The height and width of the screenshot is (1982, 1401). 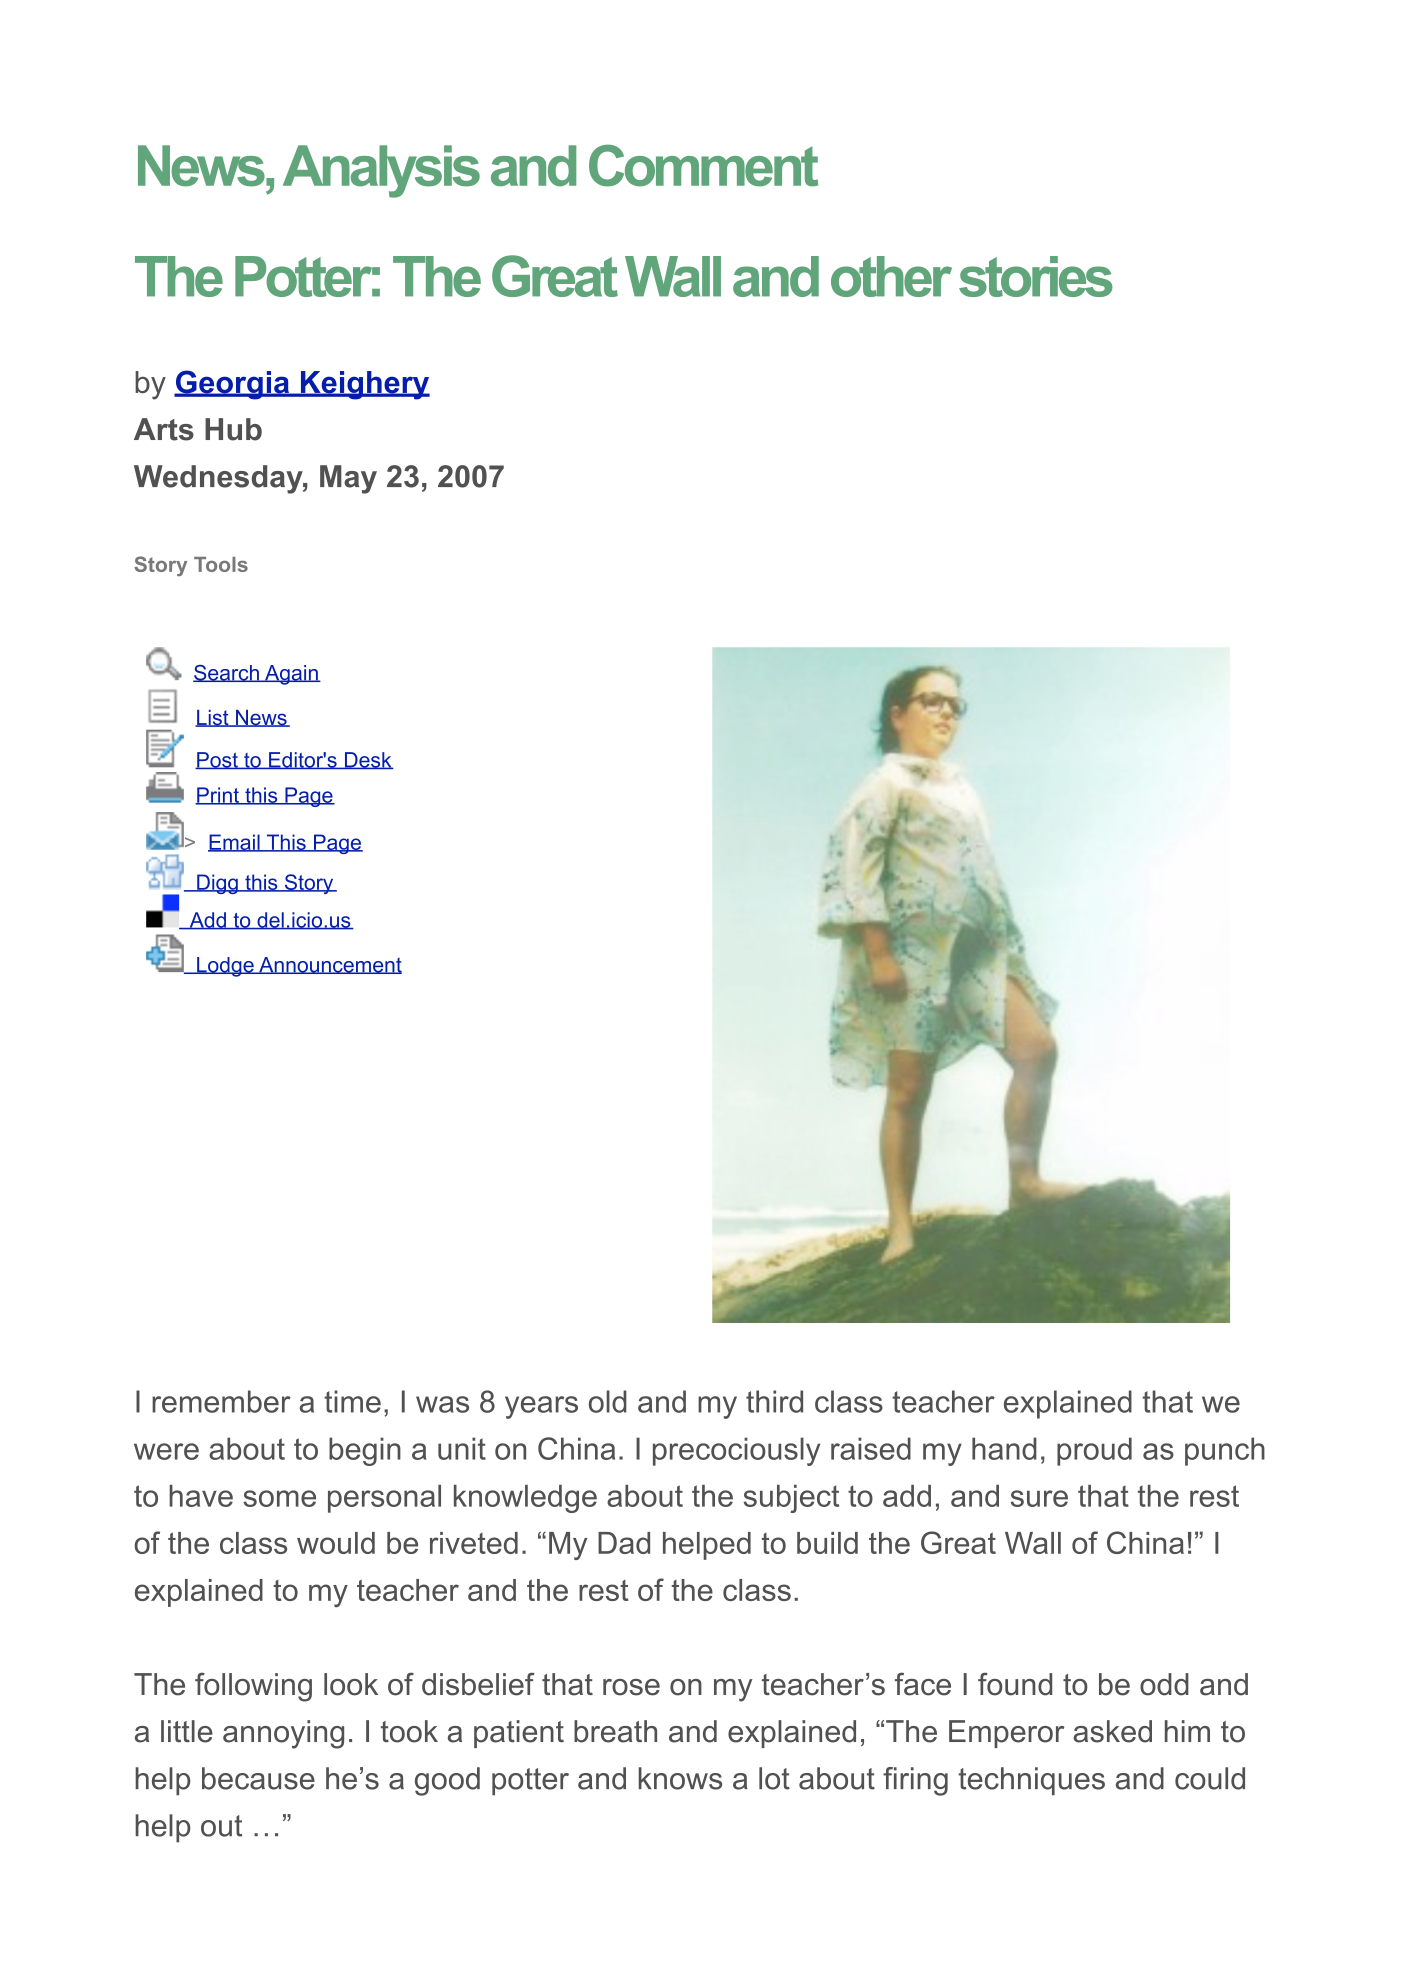 I want to click on Desk, so click(x=368, y=760).
